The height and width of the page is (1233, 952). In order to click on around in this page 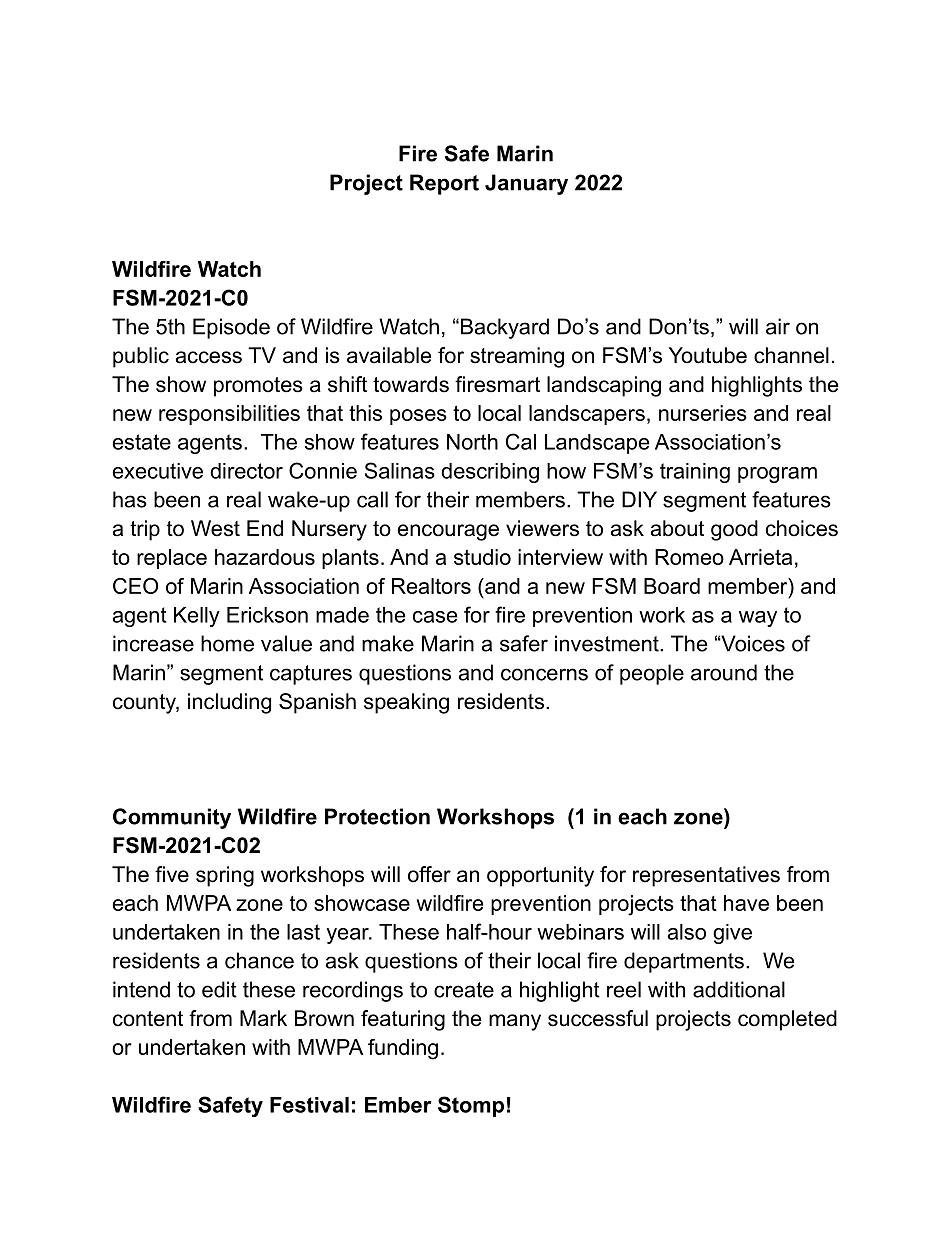, I will do `click(724, 672)`.
